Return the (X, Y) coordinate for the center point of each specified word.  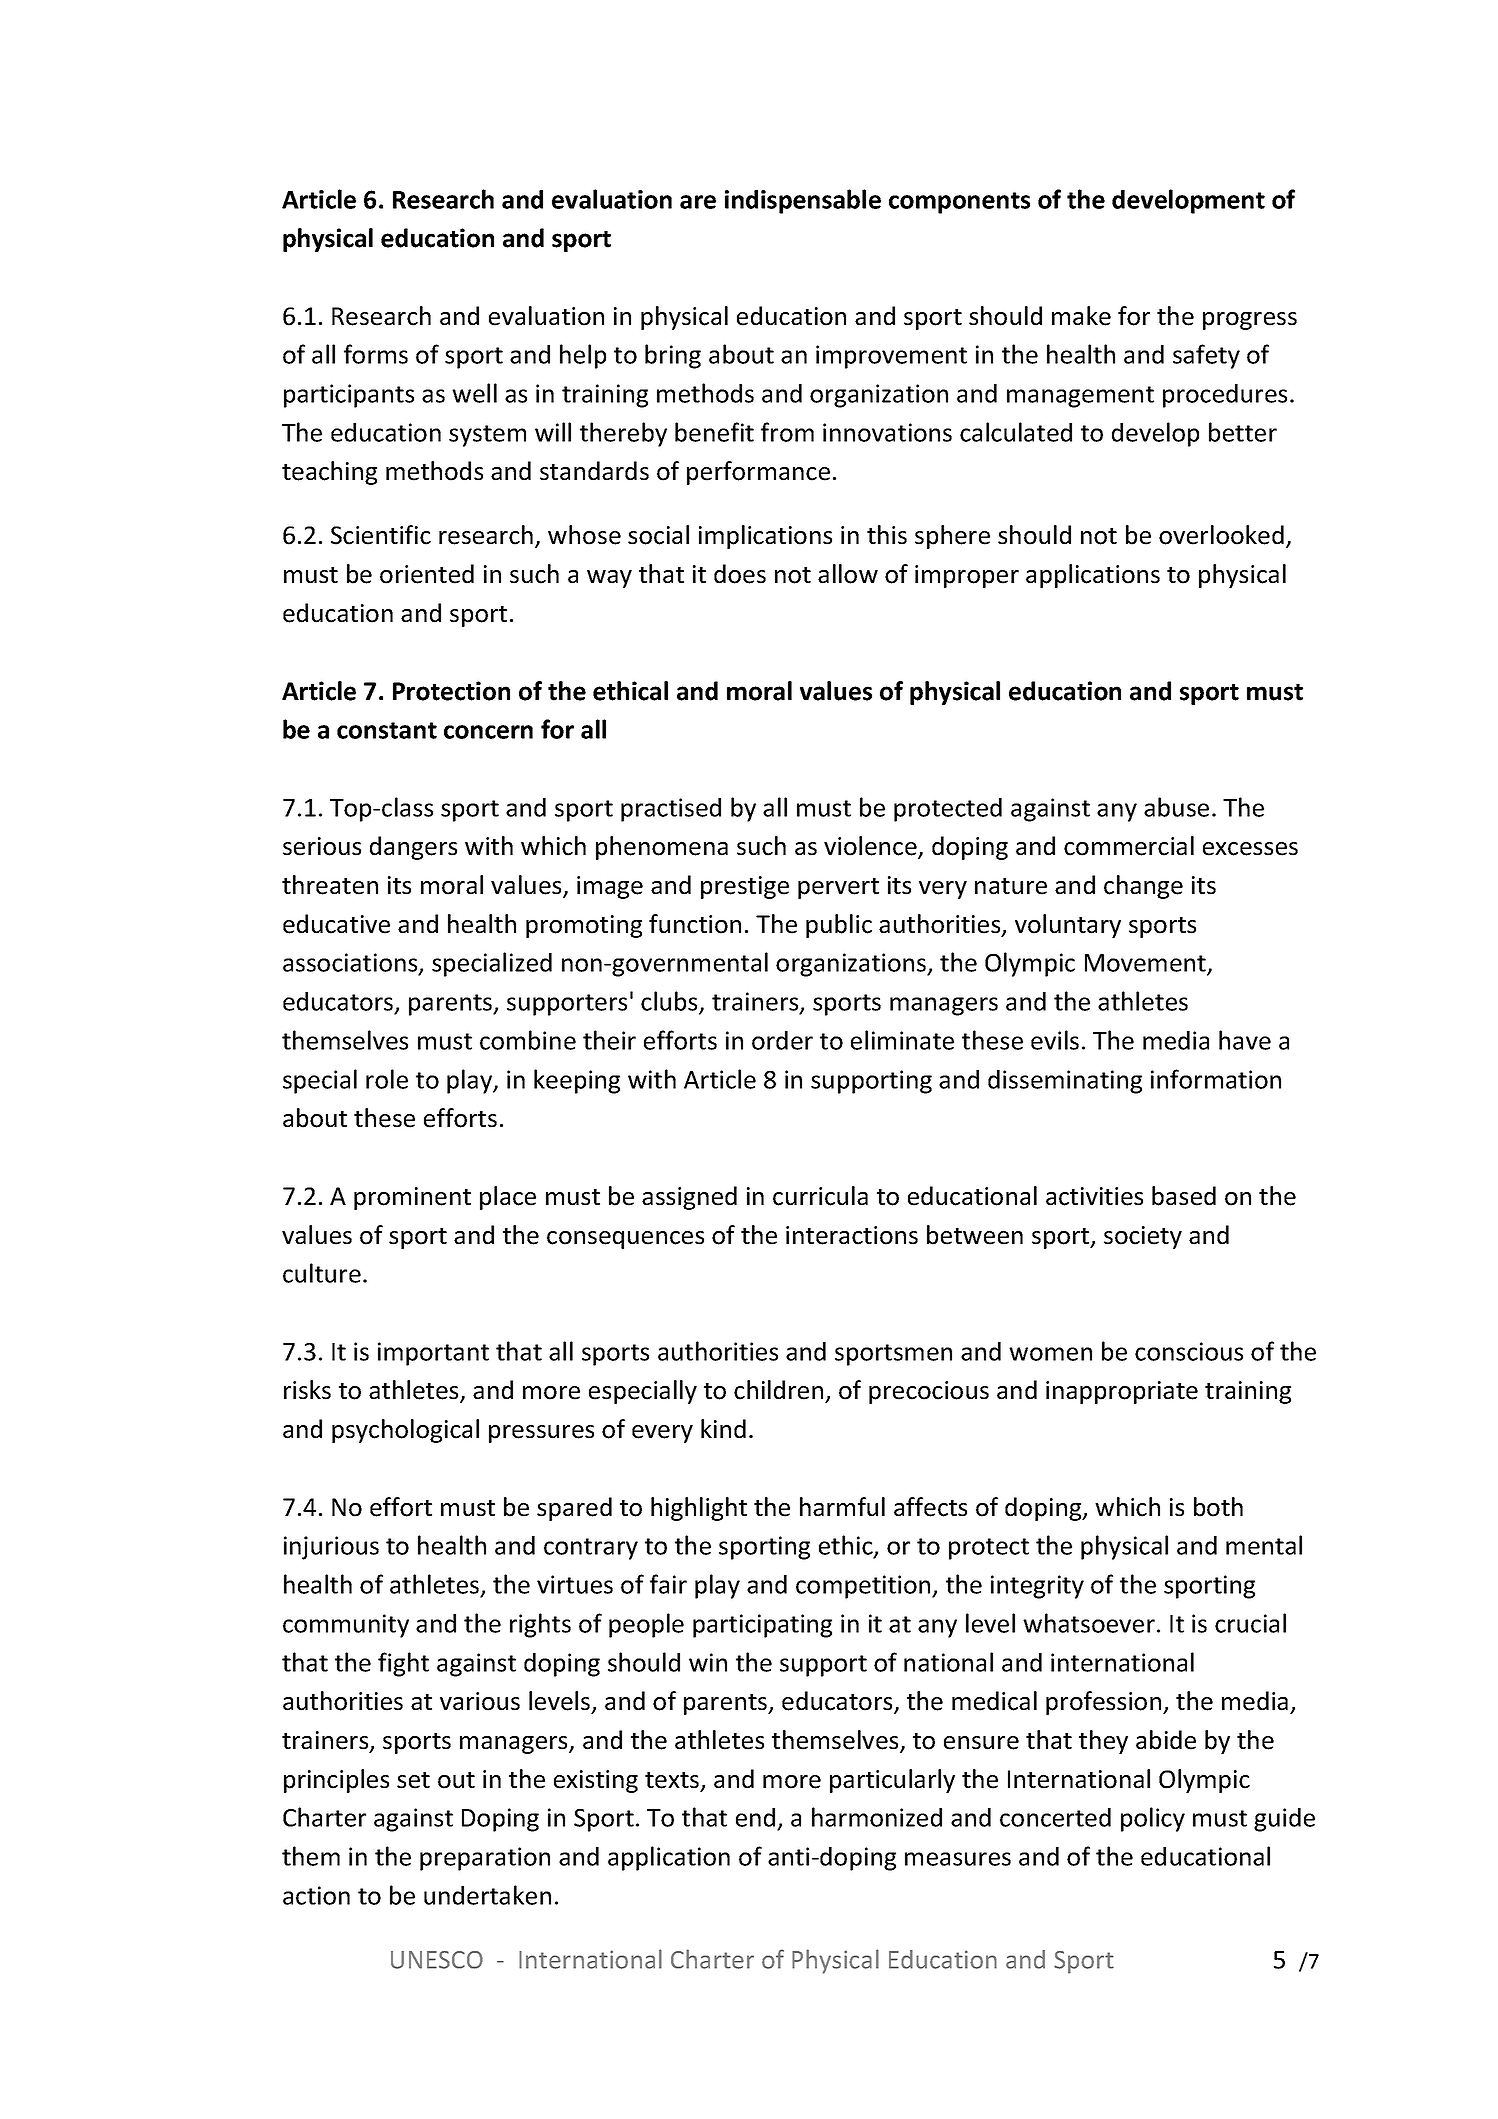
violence (871, 847)
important (433, 1354)
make (1081, 316)
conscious (1189, 1351)
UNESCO (437, 1960)
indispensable (803, 201)
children (778, 1390)
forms (376, 354)
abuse (1176, 807)
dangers (413, 848)
